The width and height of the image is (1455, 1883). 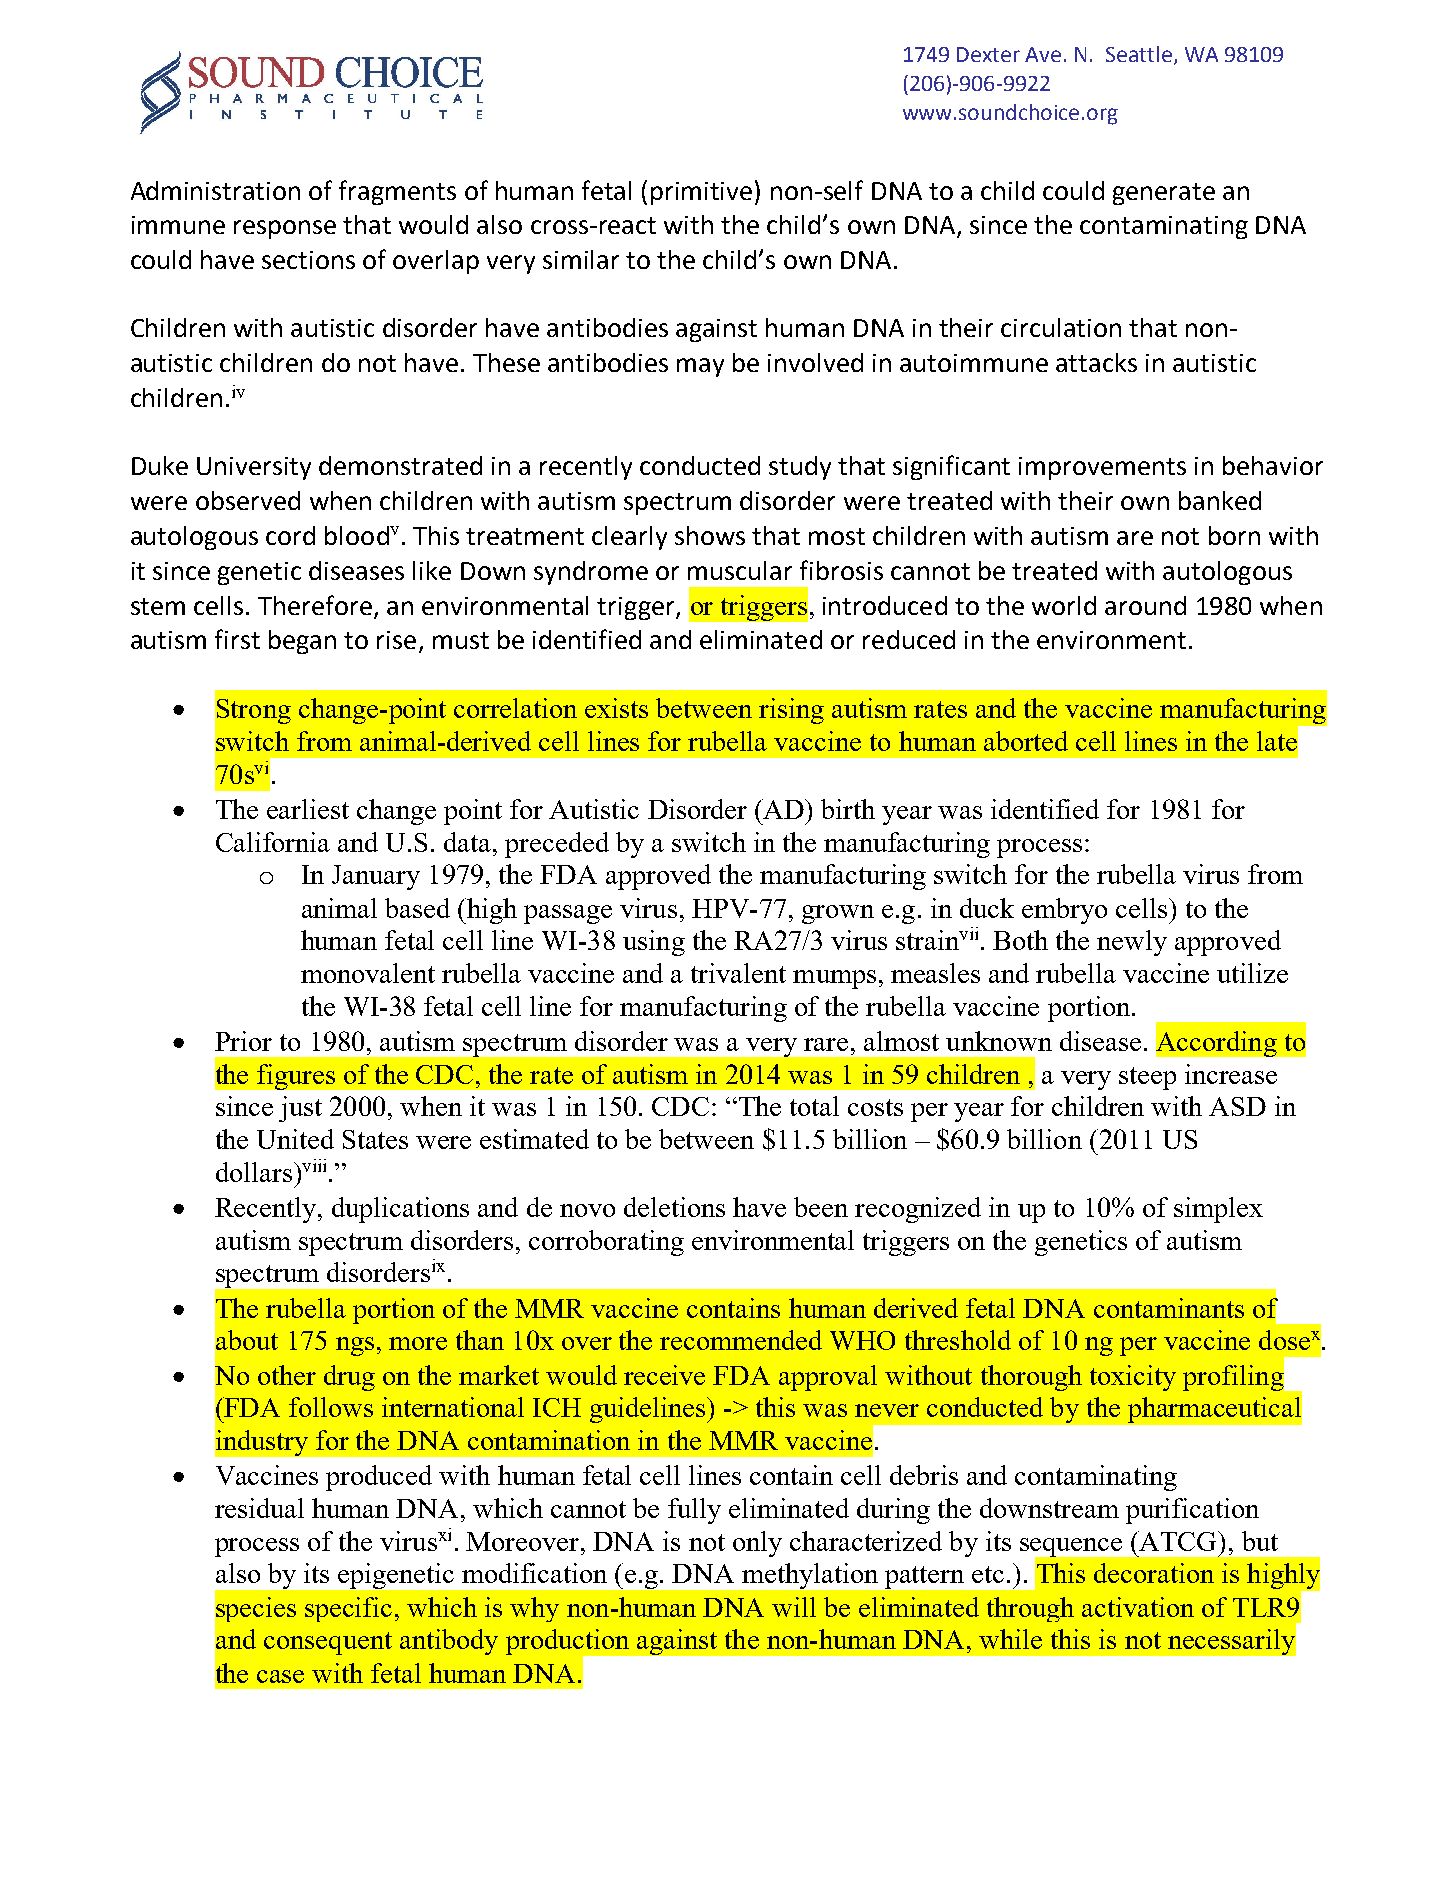 I want to click on consequent, so click(x=328, y=1643).
